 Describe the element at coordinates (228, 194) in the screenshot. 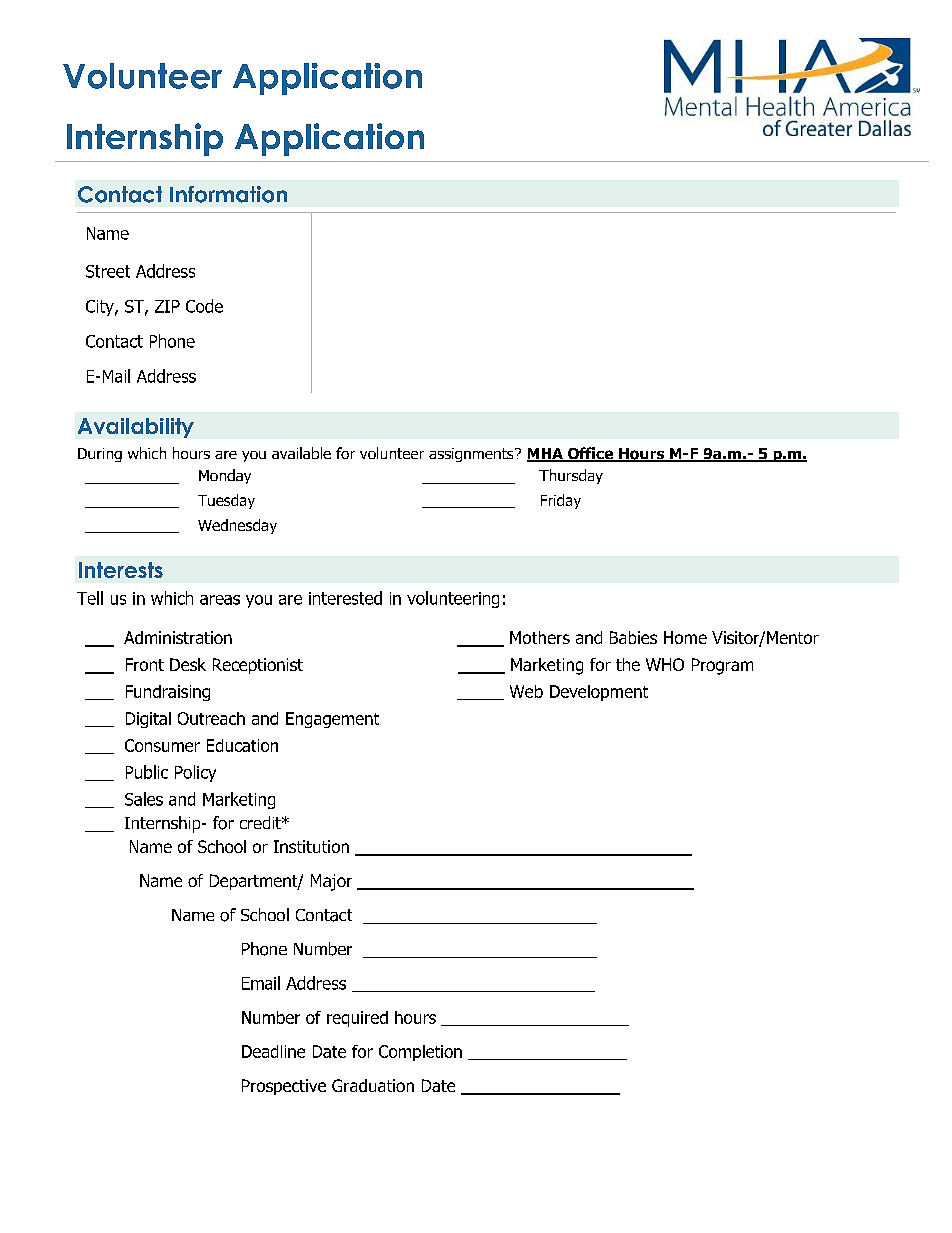

I see `Information` at that location.
